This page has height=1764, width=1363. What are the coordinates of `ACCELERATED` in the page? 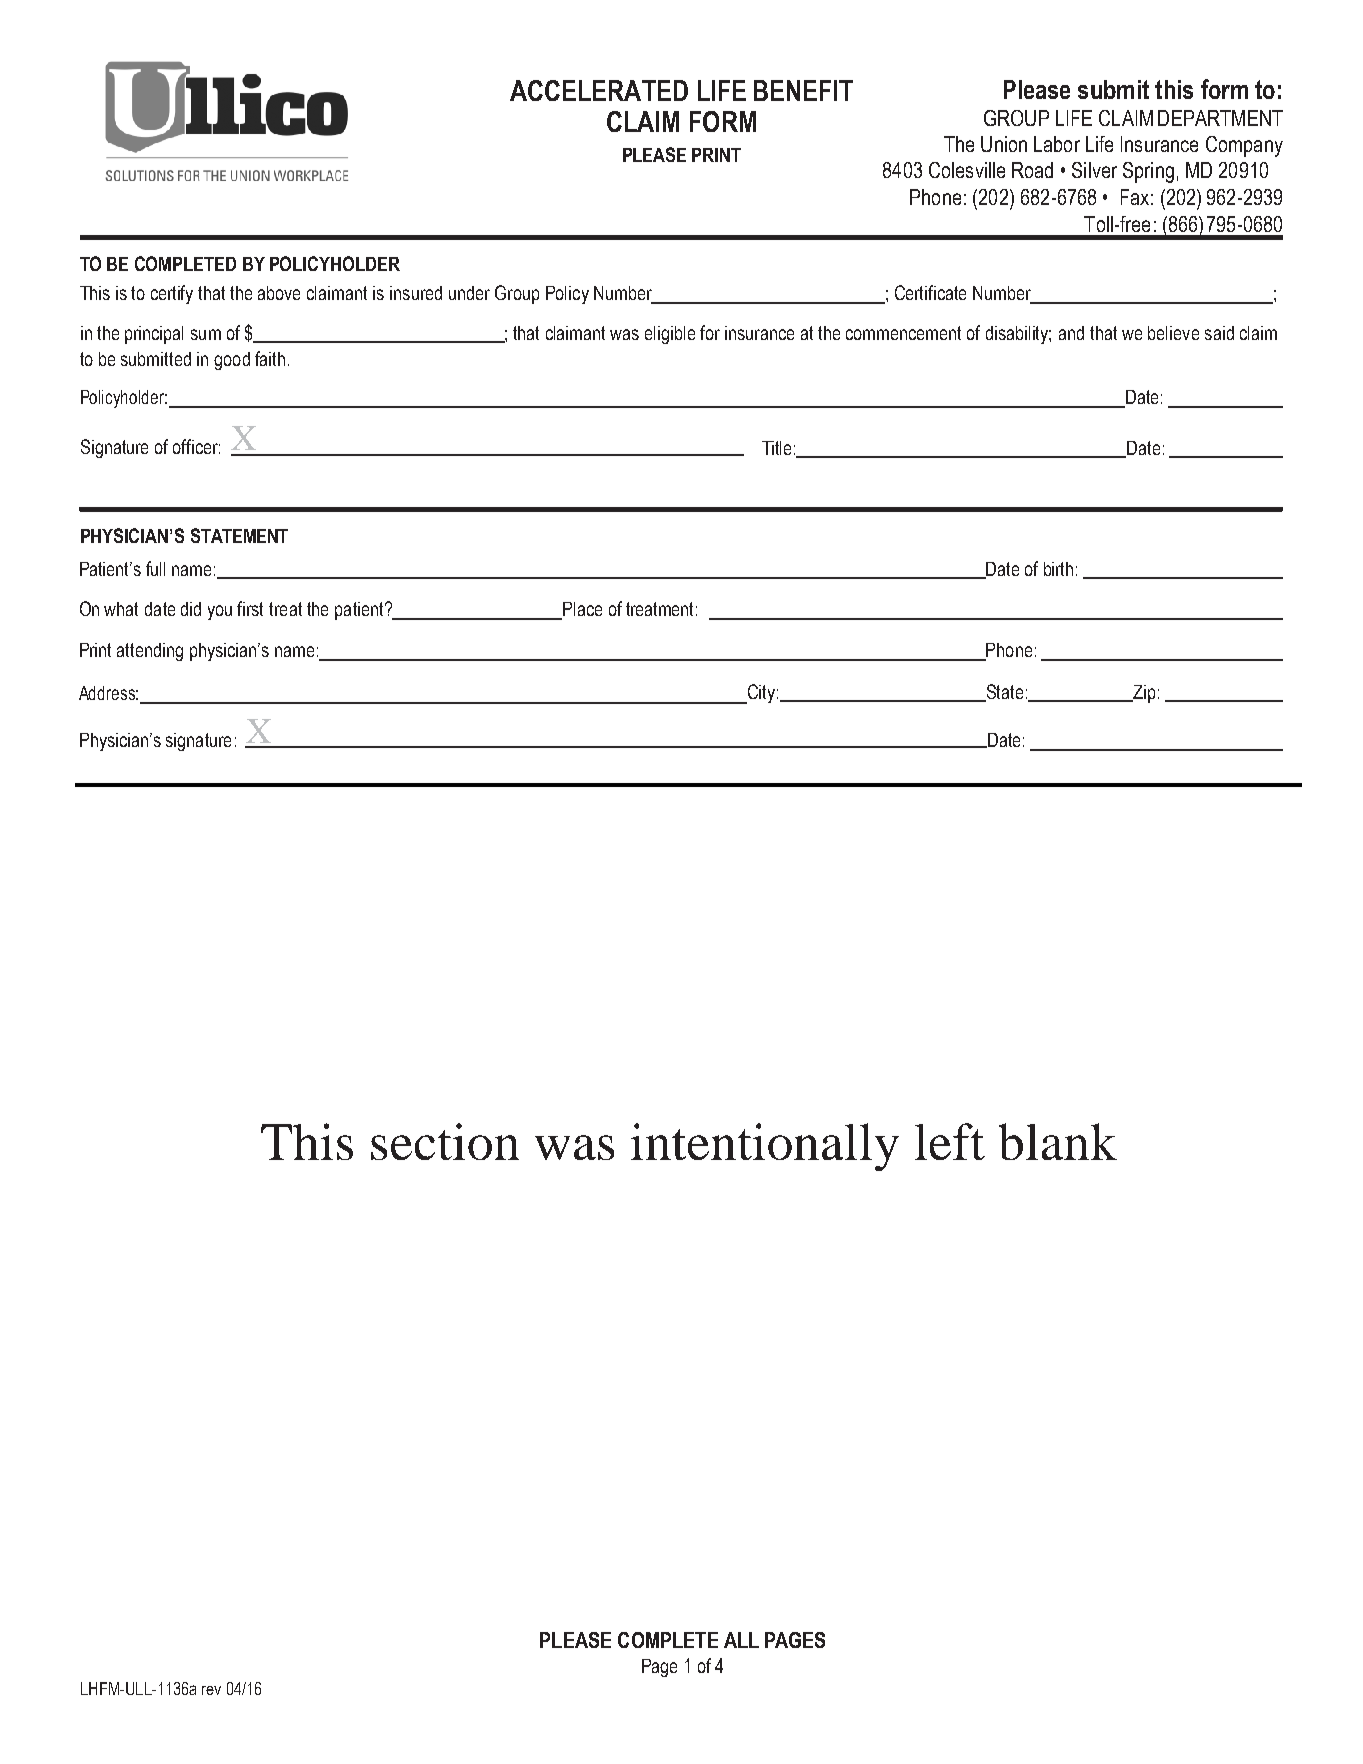 It's located at (599, 90).
